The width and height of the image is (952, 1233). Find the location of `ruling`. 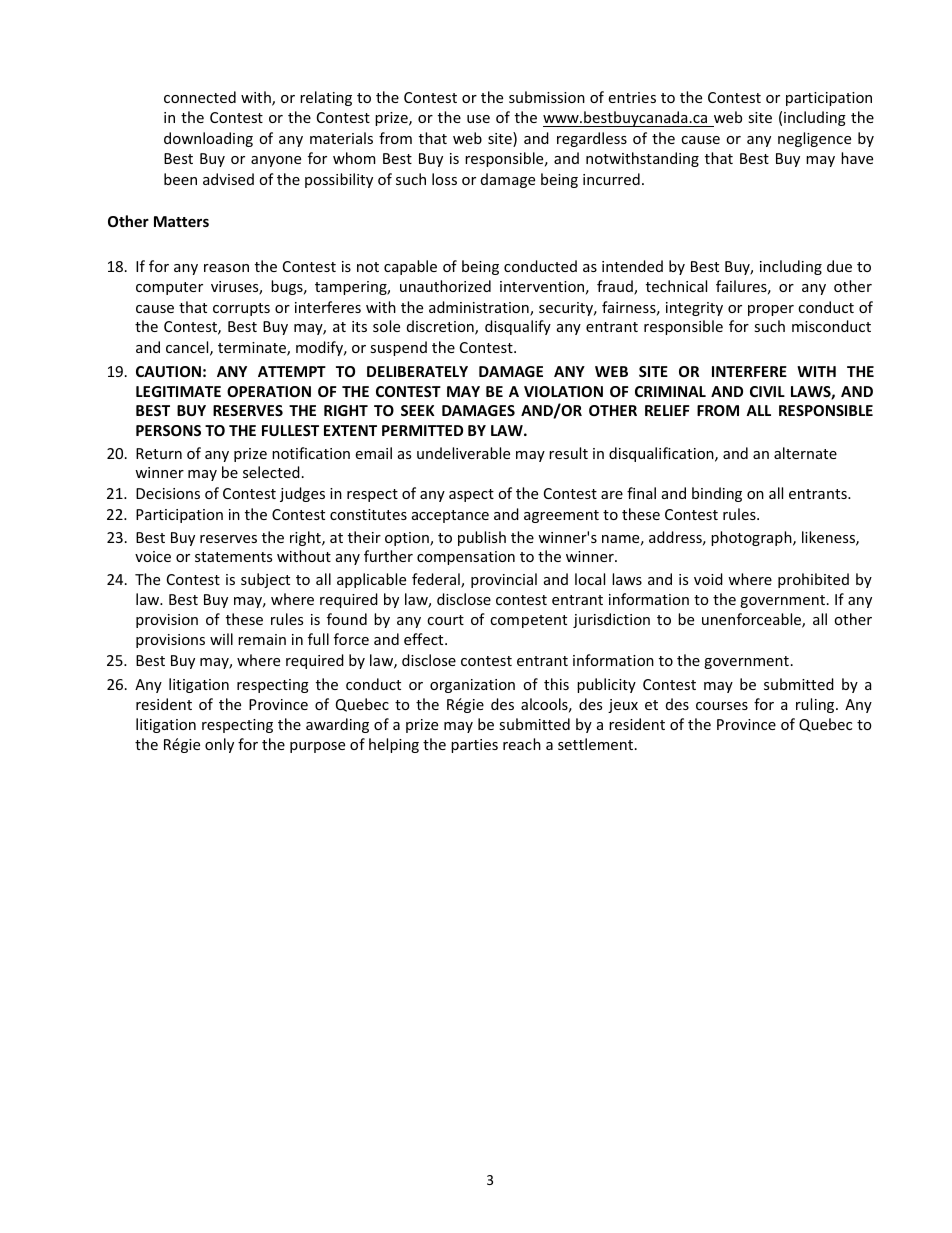

ruling is located at coordinates (816, 705).
